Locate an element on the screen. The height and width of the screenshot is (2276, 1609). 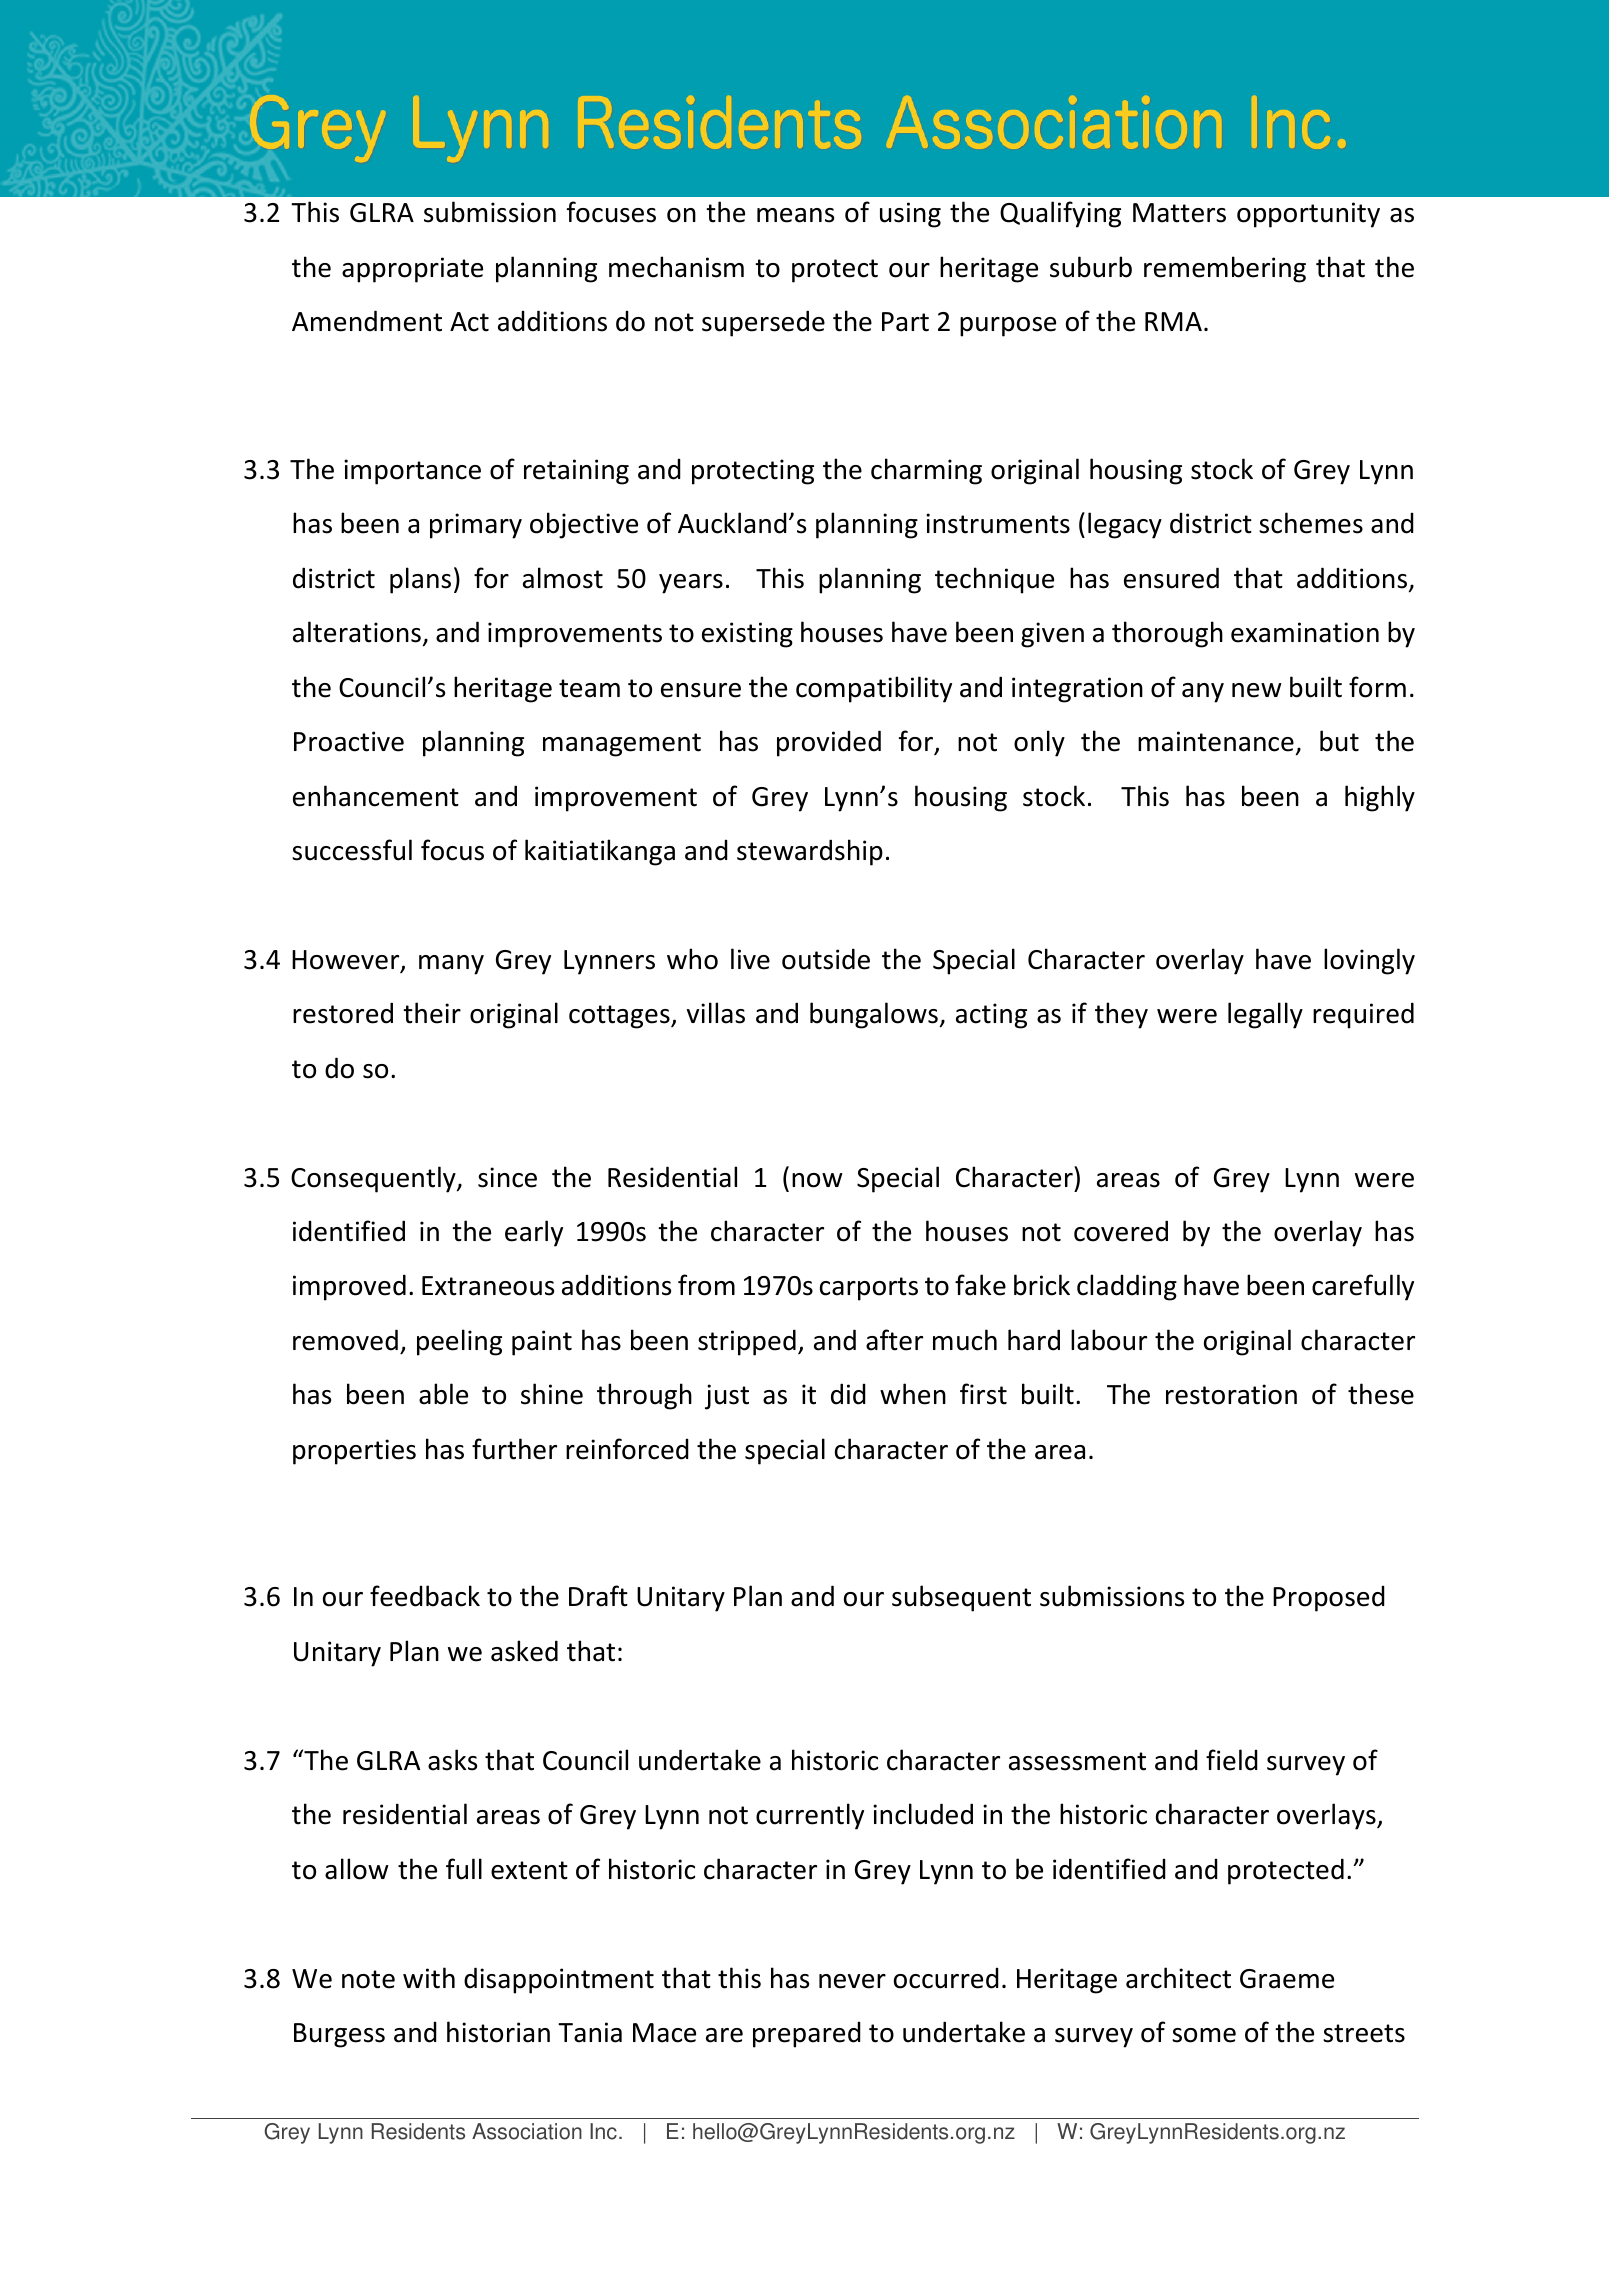
now is located at coordinates (817, 1180).
